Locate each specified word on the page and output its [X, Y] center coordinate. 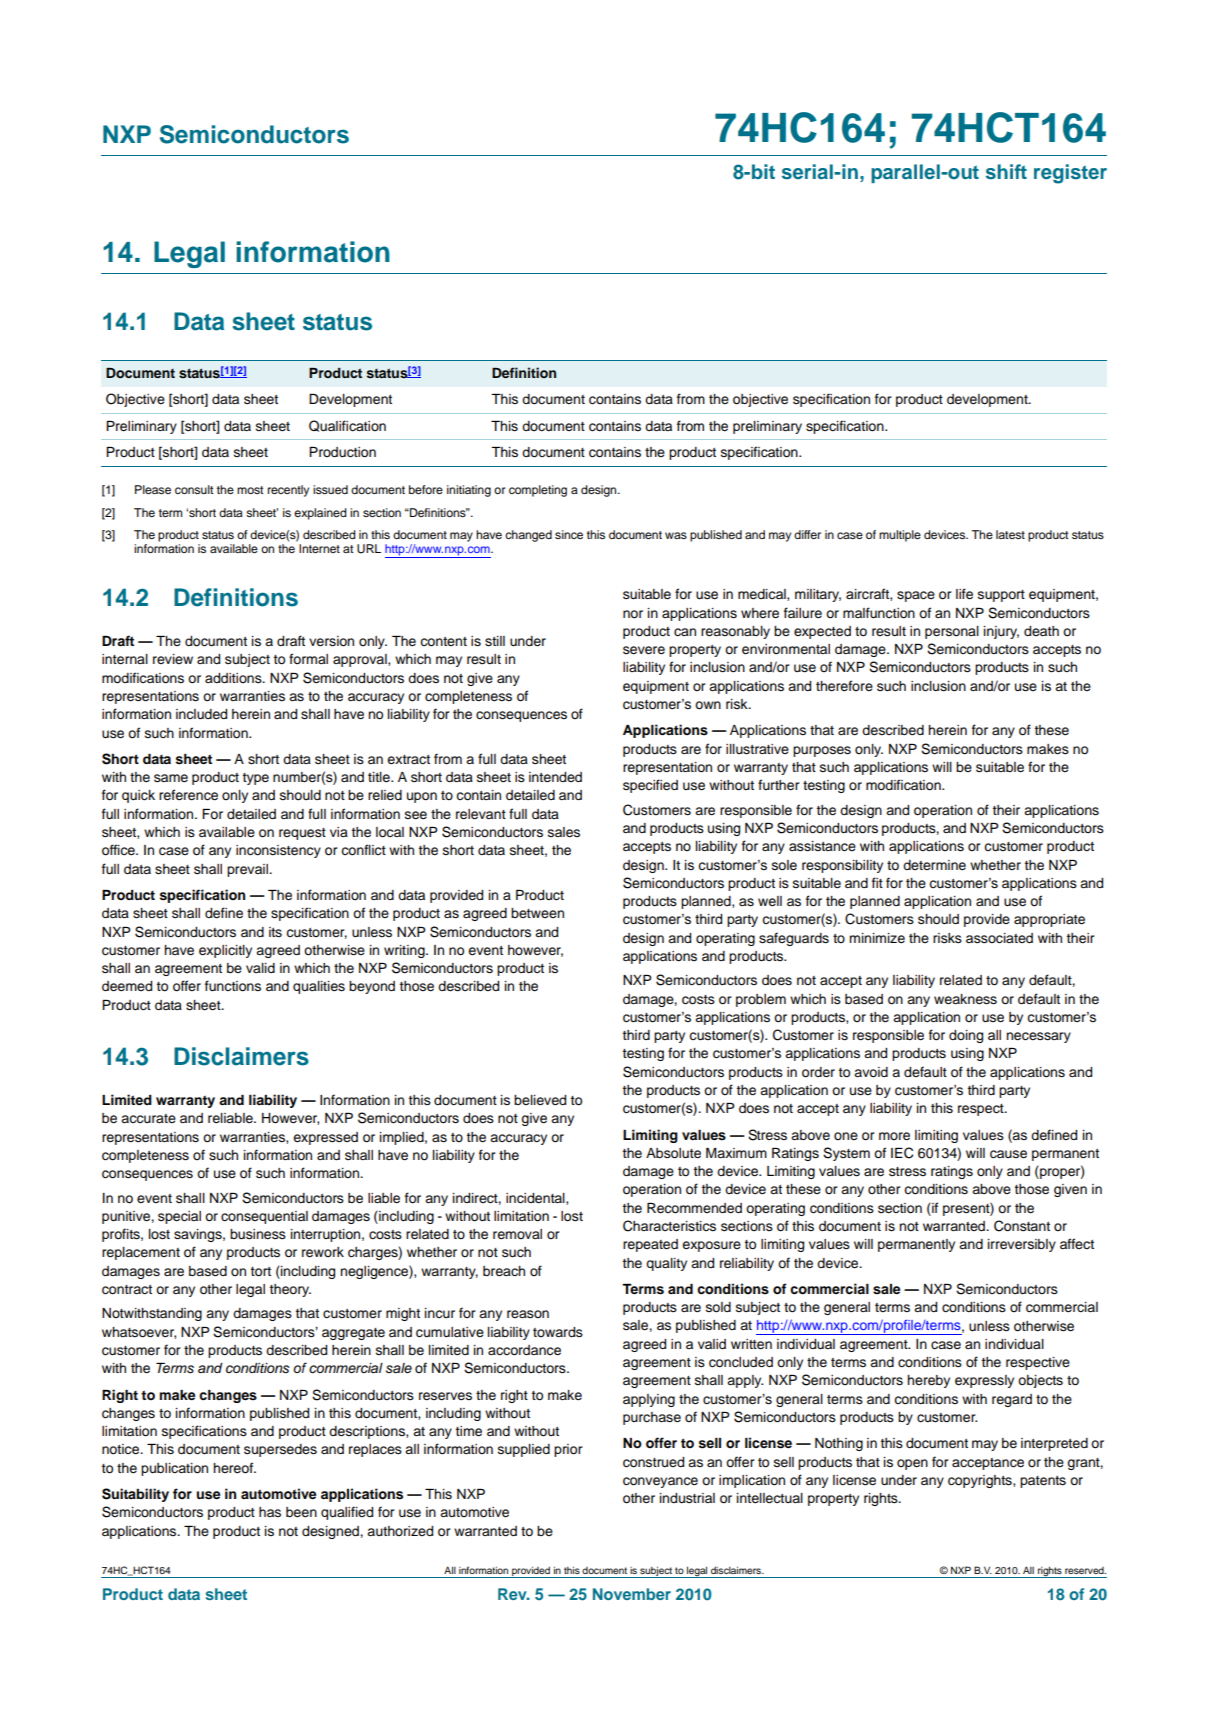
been [301, 1512]
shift [1006, 172]
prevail [248, 870]
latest [1010, 534]
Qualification [347, 426]
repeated [650, 1245]
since [569, 534]
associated [999, 938]
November [632, 1594]
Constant [1022, 1226]
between [537, 913]
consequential [264, 1217]
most [250, 490]
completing [538, 491]
